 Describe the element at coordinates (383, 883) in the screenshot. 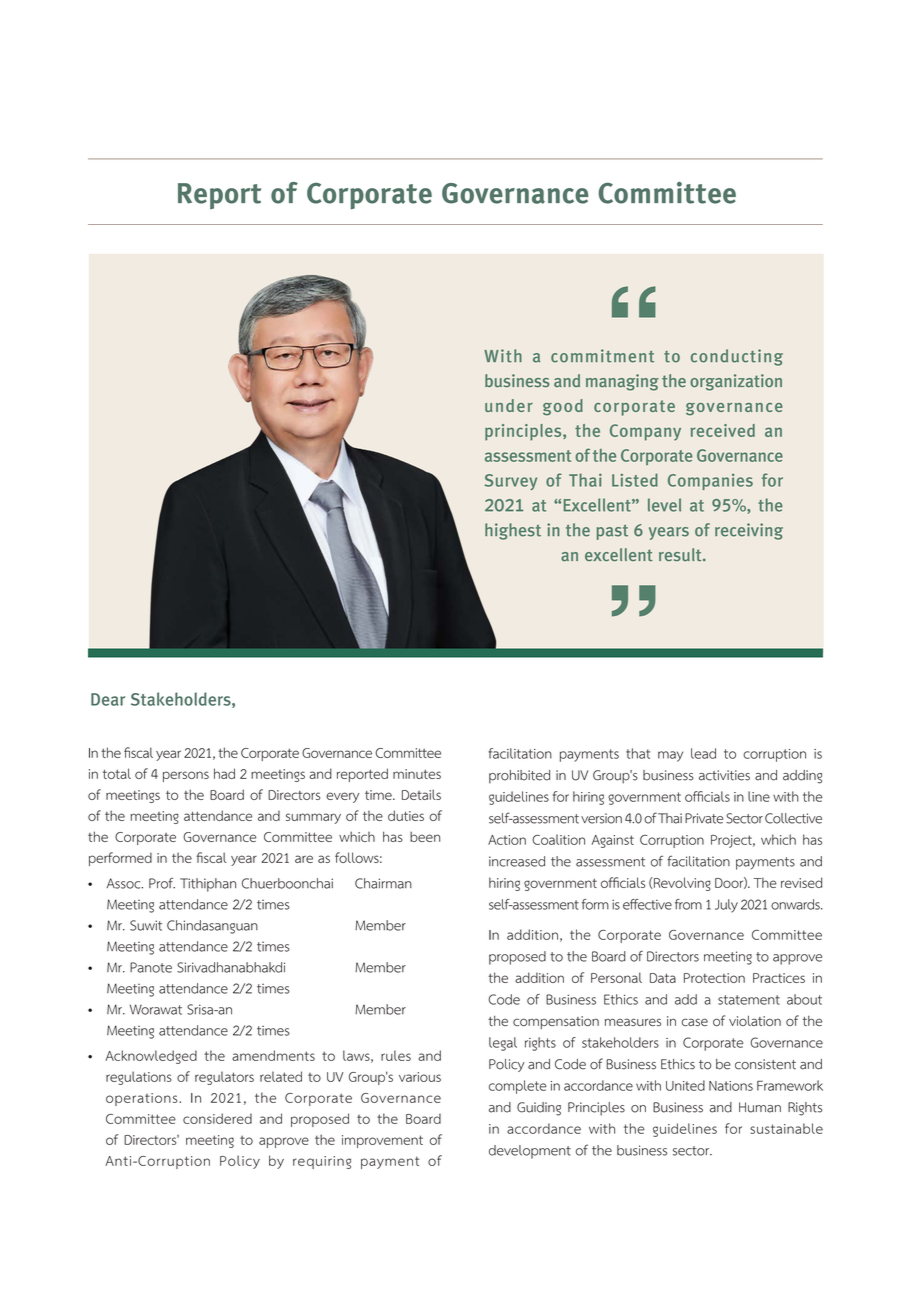

I see `Chairman` at that location.
